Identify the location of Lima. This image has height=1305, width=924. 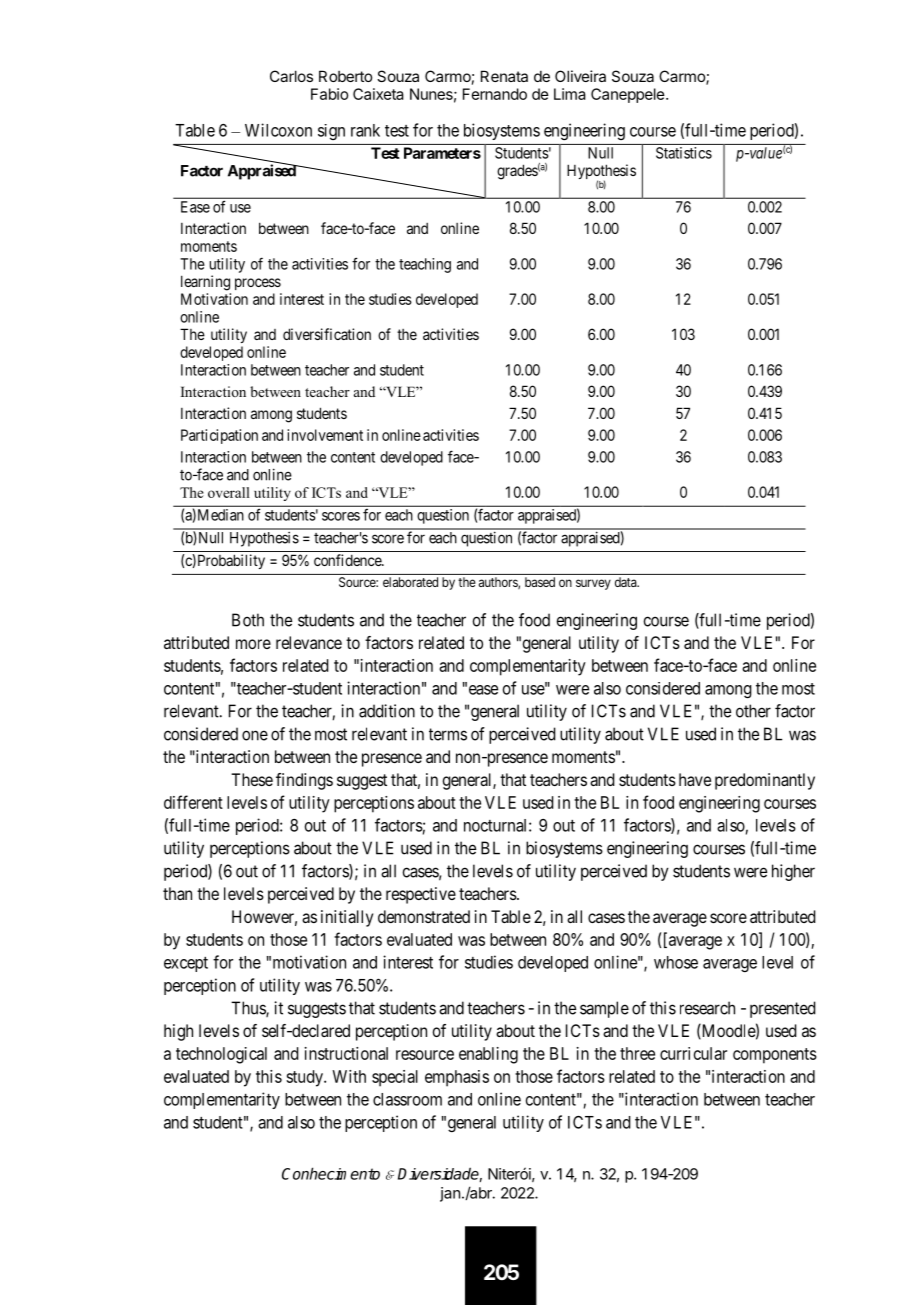
(570, 94).
